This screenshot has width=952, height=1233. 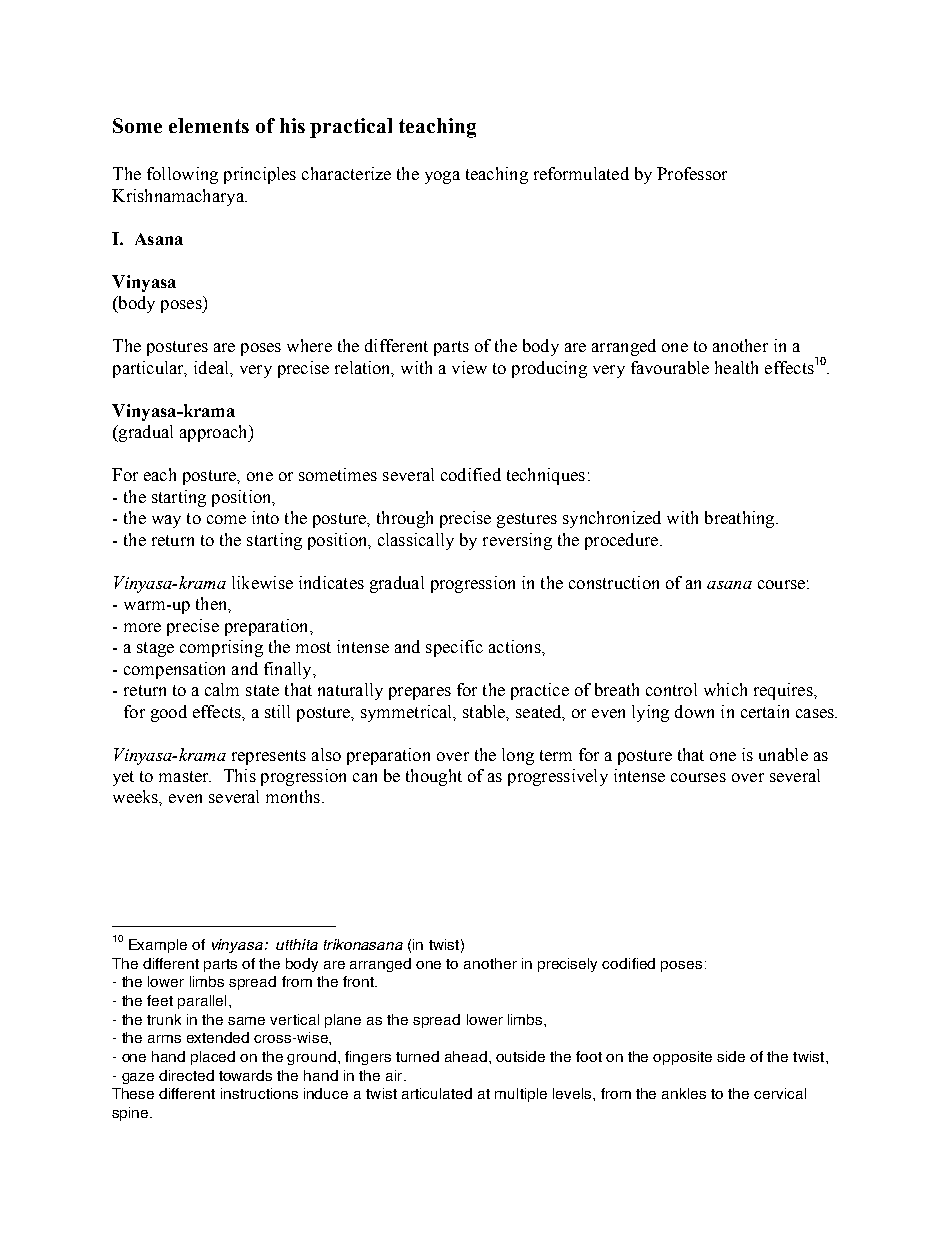 What do you see at coordinates (182, 175) in the screenshot?
I see `following` at bounding box center [182, 175].
